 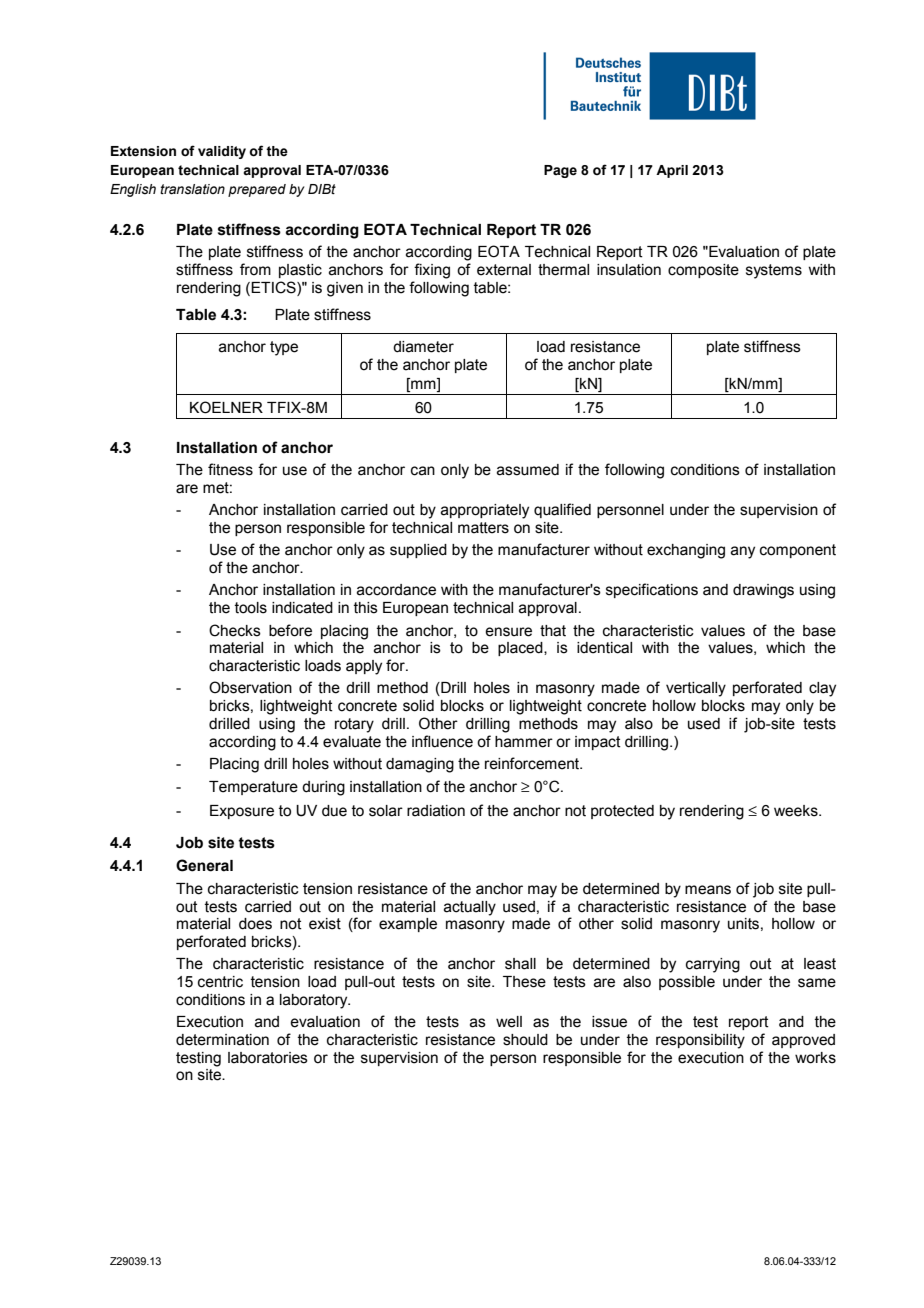 I want to click on Page, so click(x=560, y=171).
